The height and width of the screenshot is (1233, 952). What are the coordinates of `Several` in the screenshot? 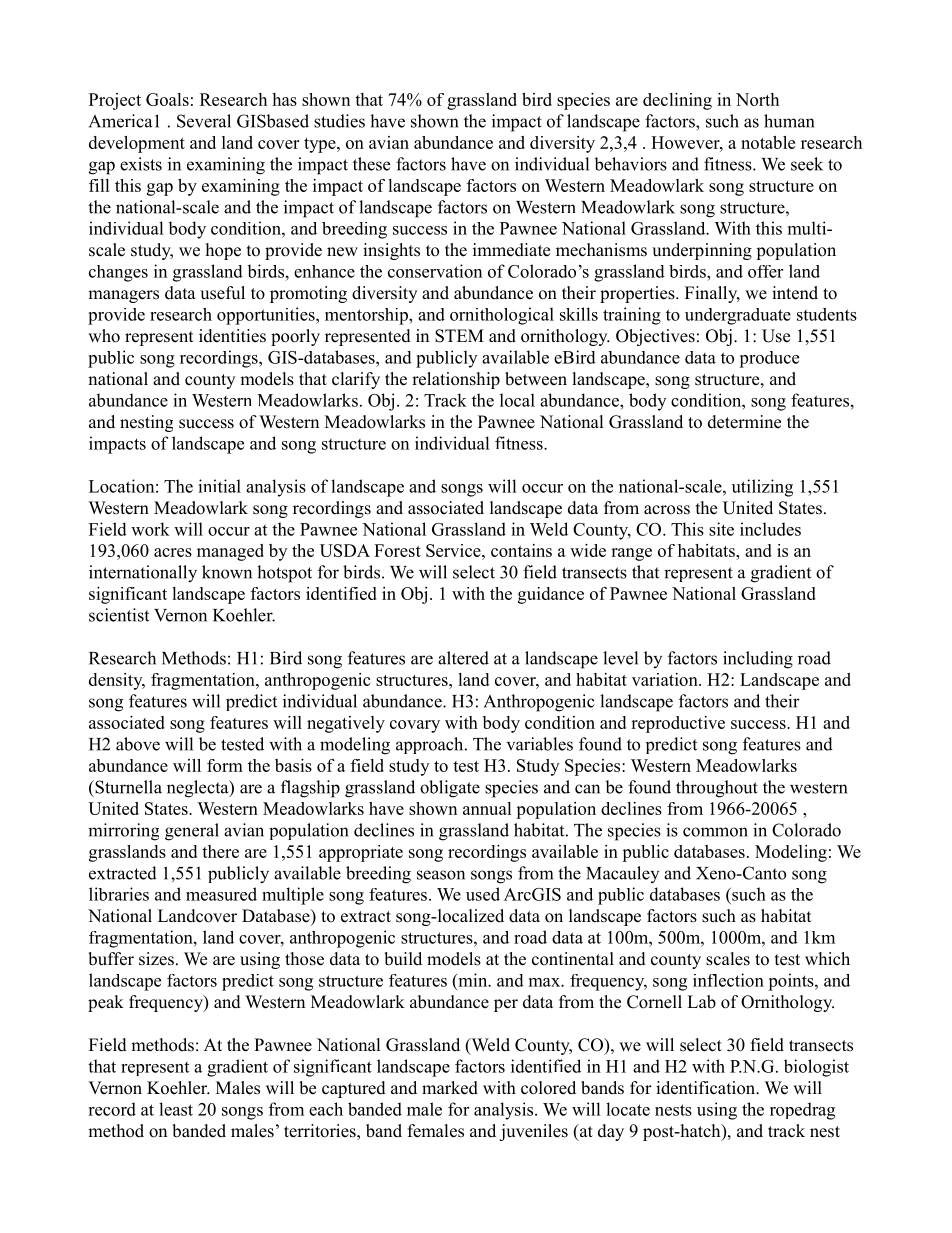 It's located at (204, 121).
